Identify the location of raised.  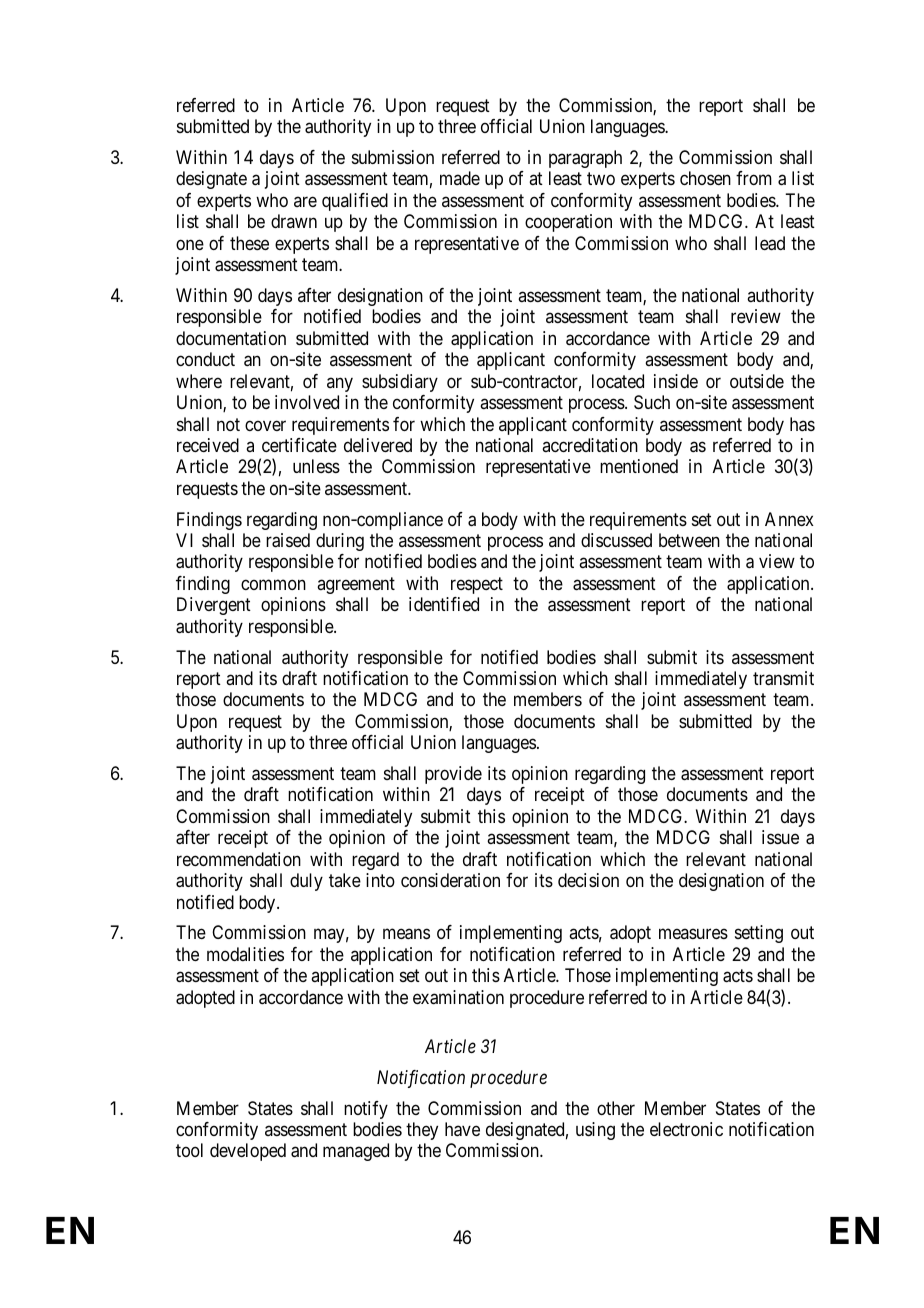
(288, 540).
